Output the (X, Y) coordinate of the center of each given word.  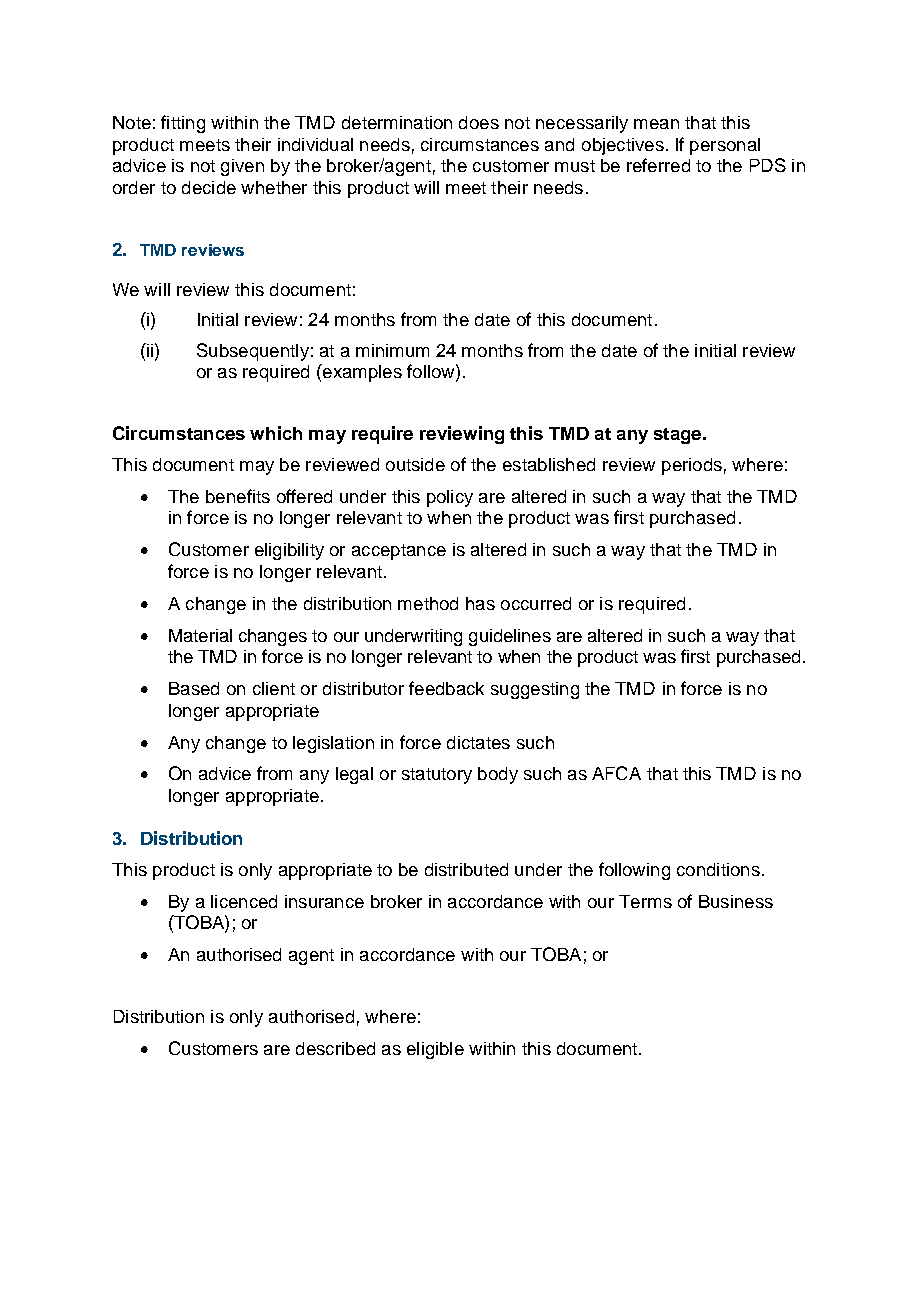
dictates (478, 742)
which (276, 433)
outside (415, 464)
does (479, 122)
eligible (435, 1050)
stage (679, 436)
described (335, 1048)
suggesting (535, 690)
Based (194, 688)
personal (725, 146)
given (242, 167)
